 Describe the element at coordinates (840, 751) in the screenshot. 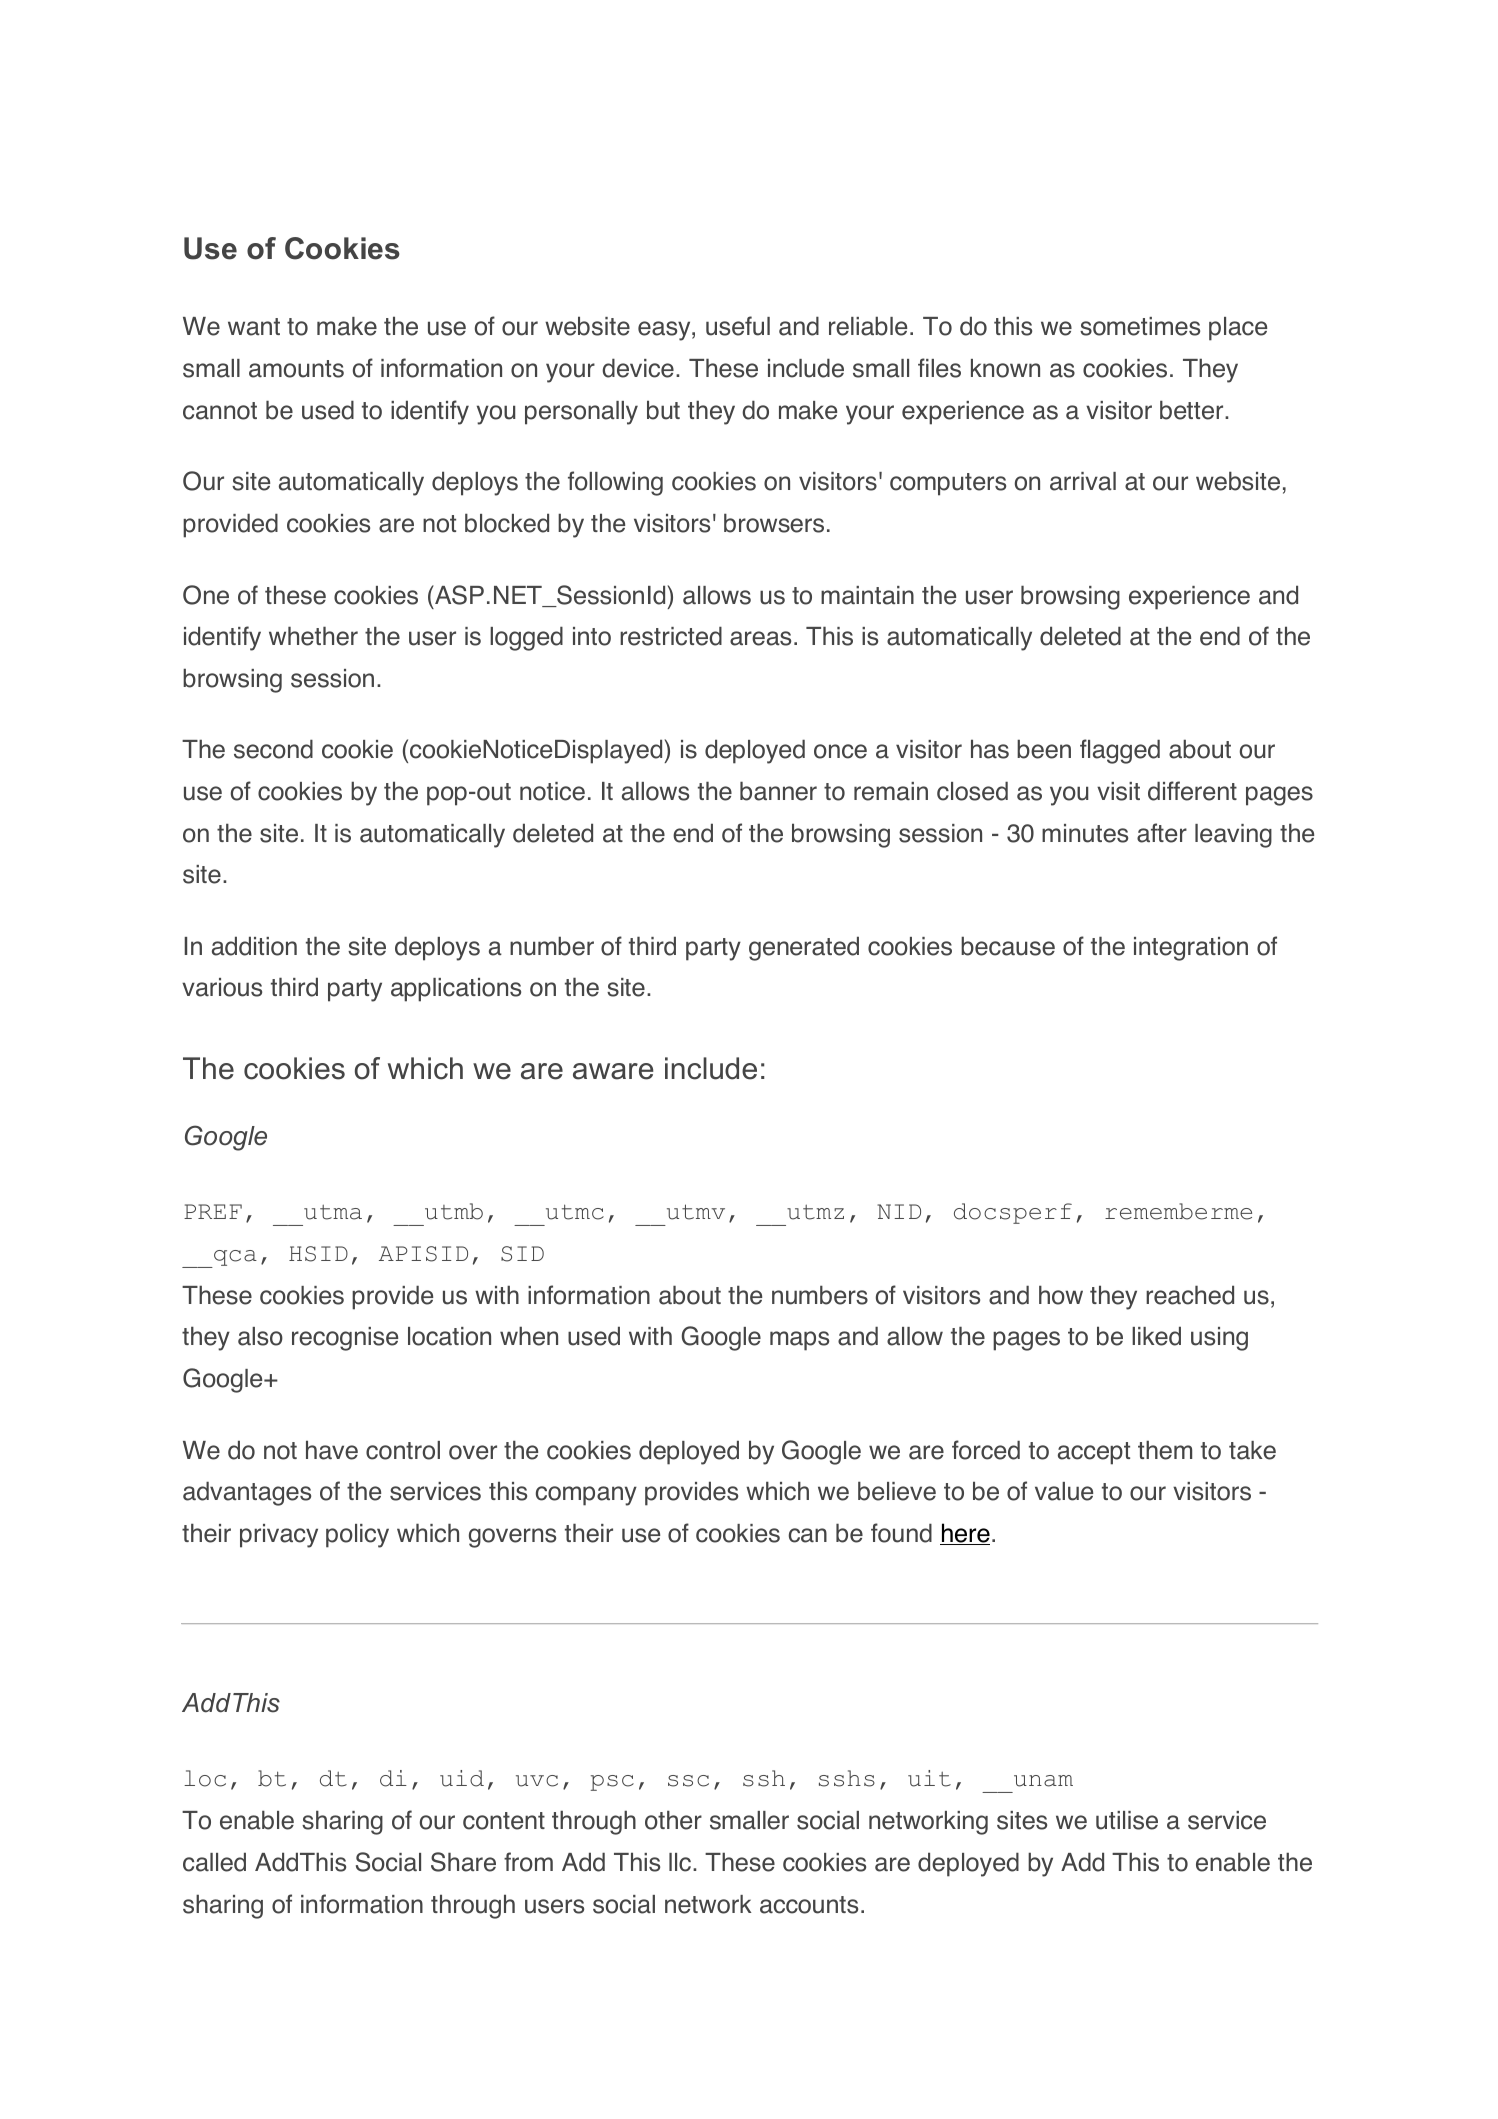

I see `once` at that location.
